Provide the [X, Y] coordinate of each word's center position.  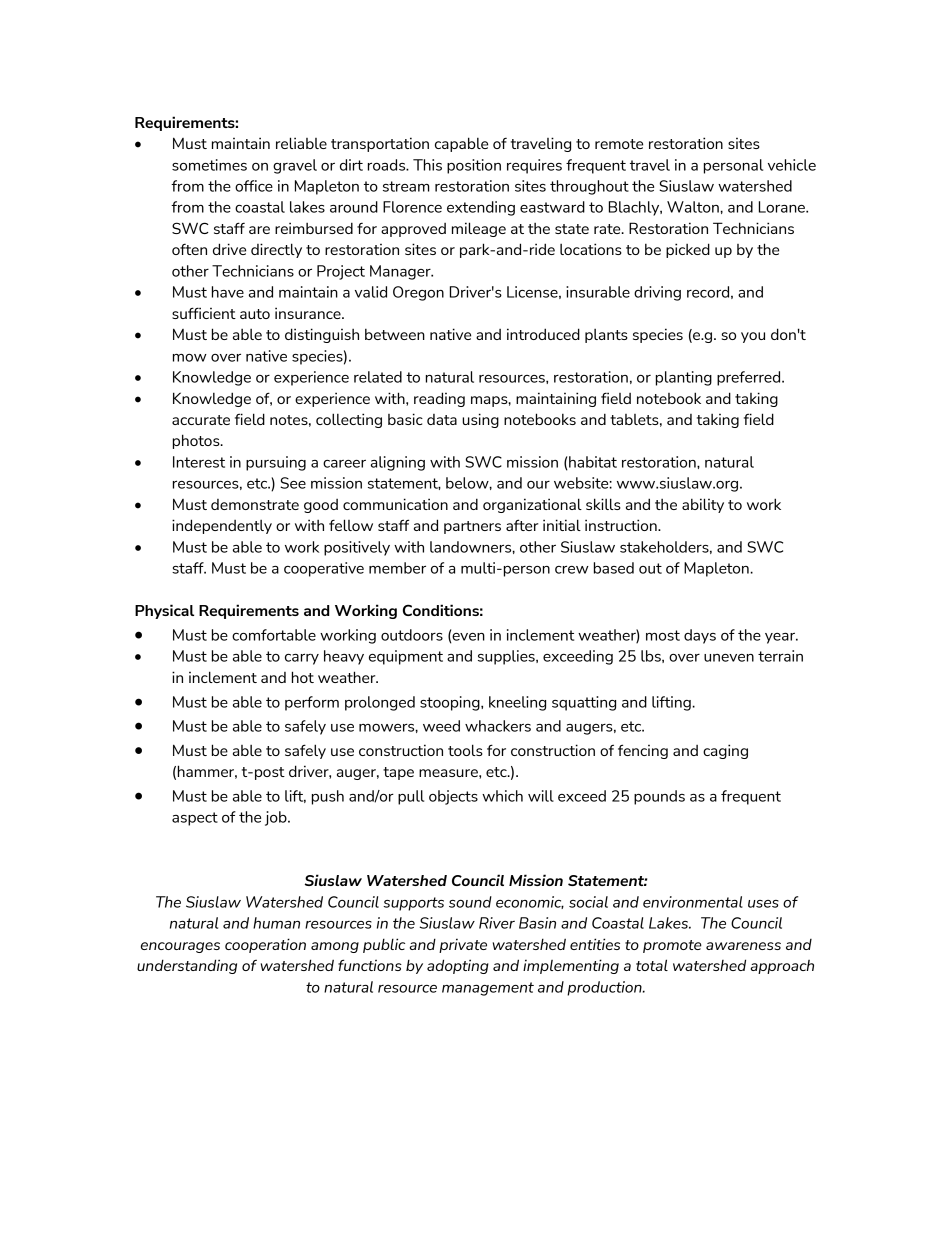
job [277, 818]
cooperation [265, 945]
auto [255, 314]
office [254, 186]
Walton [694, 207]
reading [439, 399]
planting [684, 378]
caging [725, 751]
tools [465, 750]
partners [472, 527]
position [474, 166]
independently [222, 526]
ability [703, 505]
